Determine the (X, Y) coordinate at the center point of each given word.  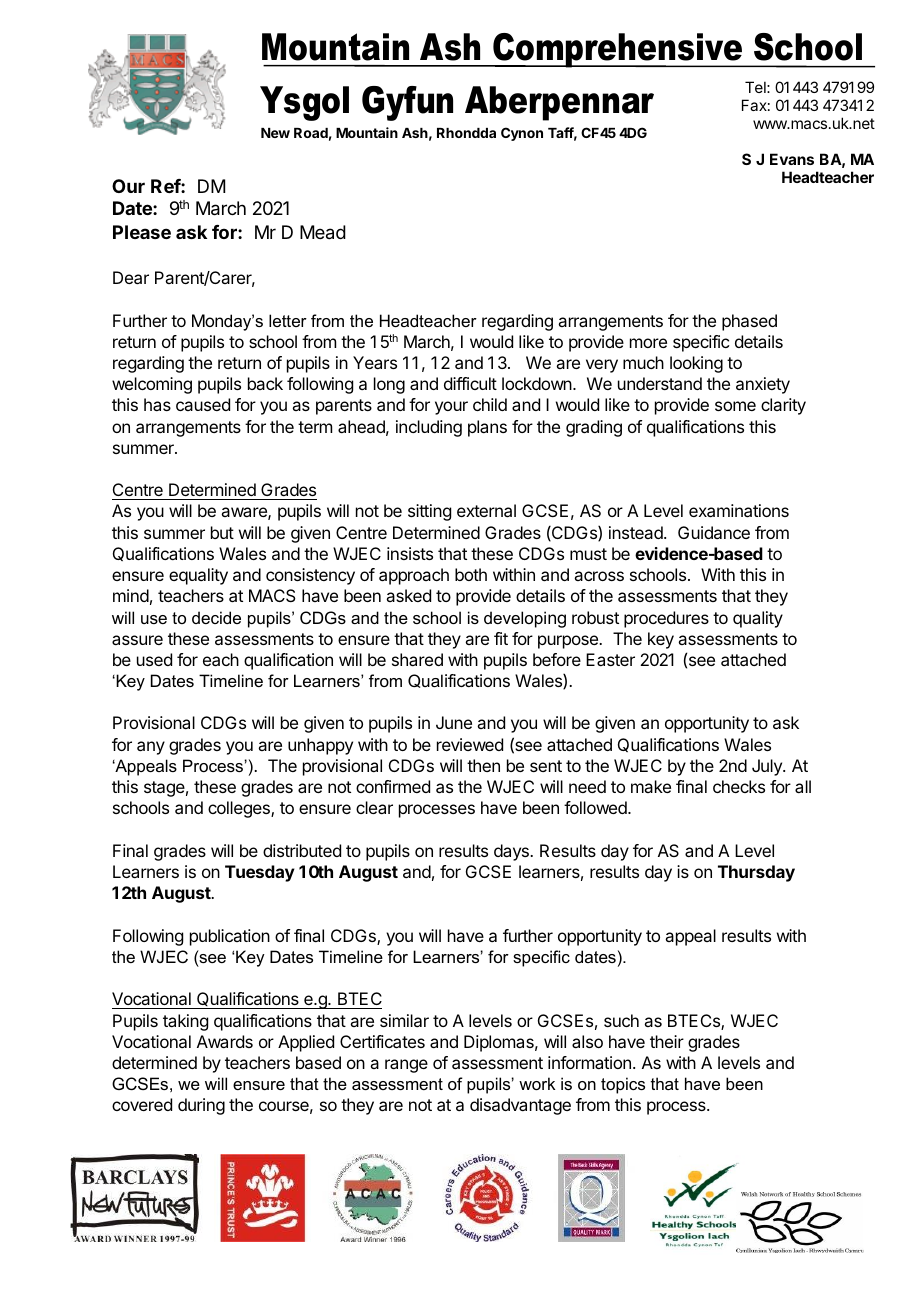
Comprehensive (618, 50)
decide (216, 617)
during (201, 1106)
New (275, 133)
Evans (792, 159)
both (471, 574)
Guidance (714, 532)
